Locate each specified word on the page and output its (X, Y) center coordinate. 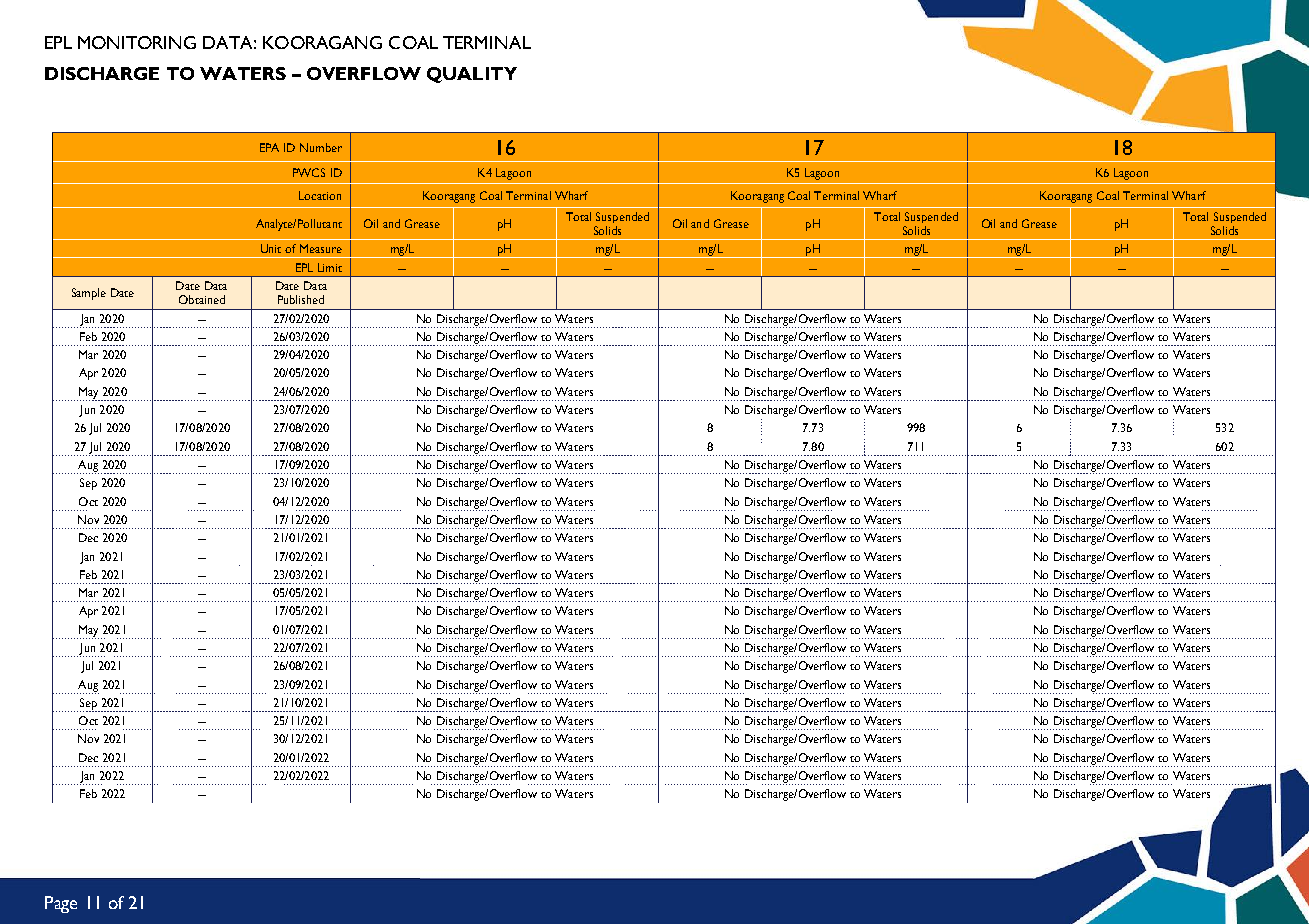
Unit (271, 248)
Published (301, 299)
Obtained (202, 299)
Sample (89, 294)
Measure (321, 248)
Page (61, 904)
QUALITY (472, 75)
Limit (330, 267)
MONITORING (137, 42)
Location (320, 195)
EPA (269, 147)
